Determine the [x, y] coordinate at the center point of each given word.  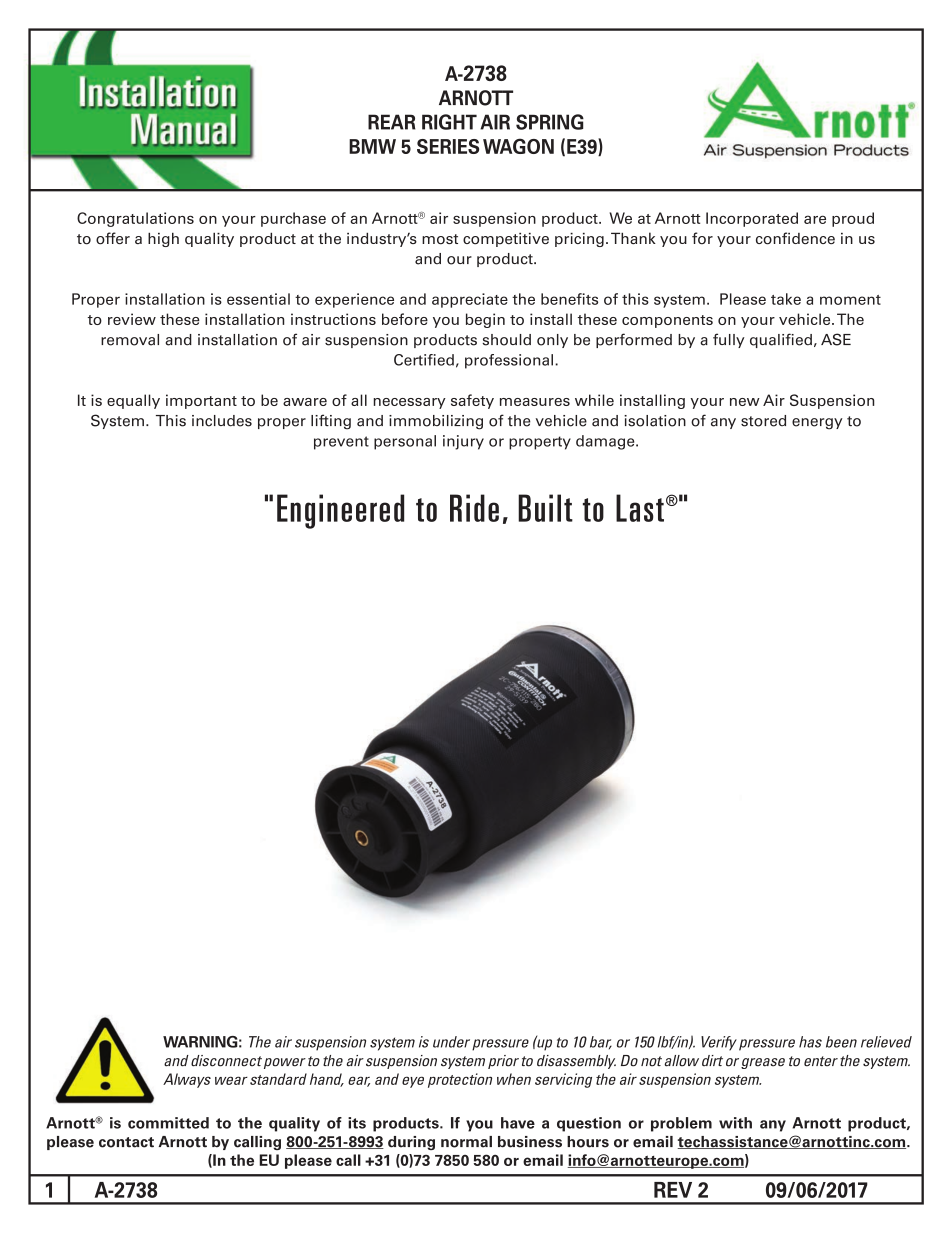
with [735, 1123]
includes [222, 421]
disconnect [226, 1061]
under [453, 1043]
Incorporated [752, 219]
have [518, 1123]
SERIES [448, 146]
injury [463, 442]
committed [168, 1123]
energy [817, 424]
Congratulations [135, 219]
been [841, 1042]
